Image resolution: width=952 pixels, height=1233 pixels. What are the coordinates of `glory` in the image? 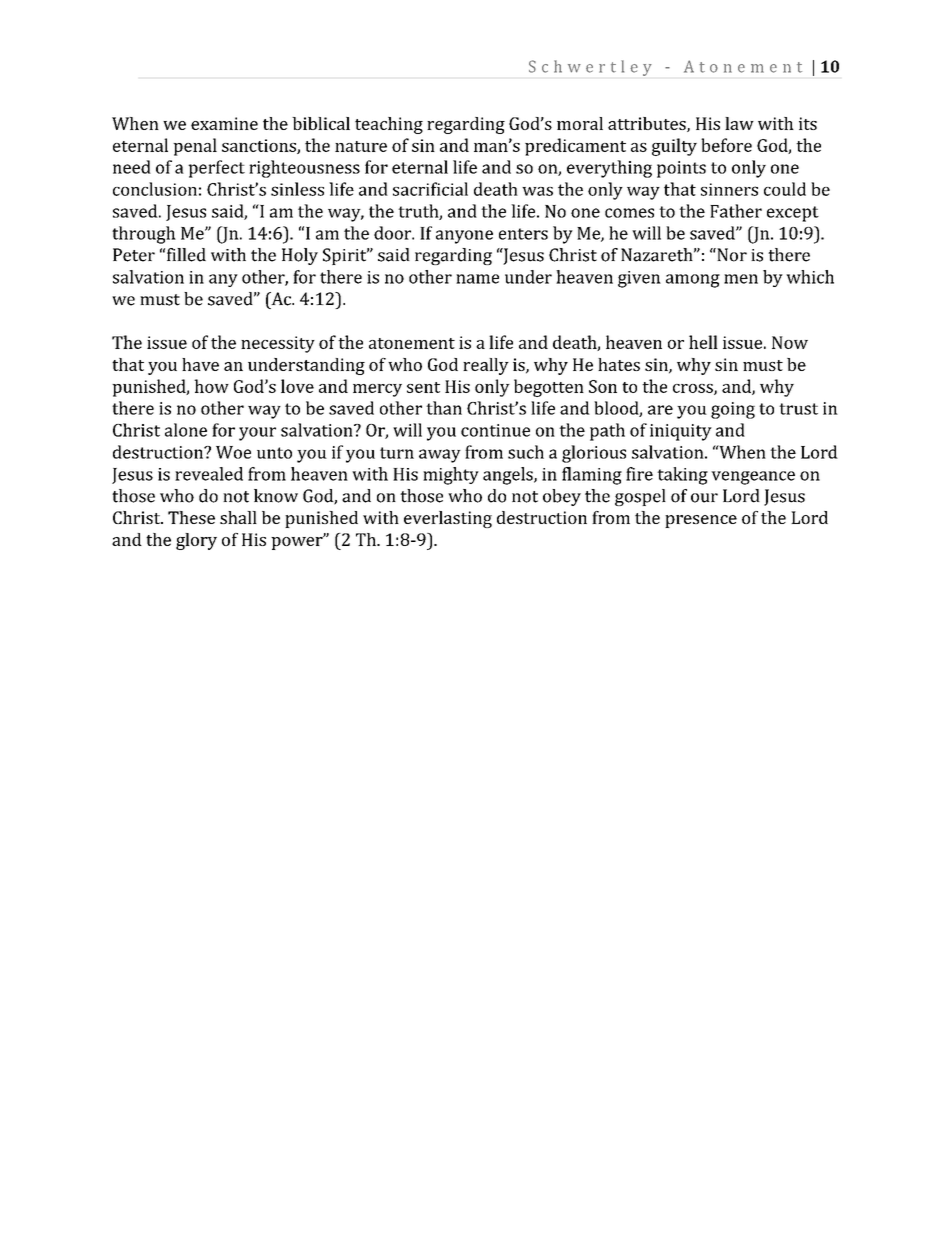 It's located at (196, 541).
